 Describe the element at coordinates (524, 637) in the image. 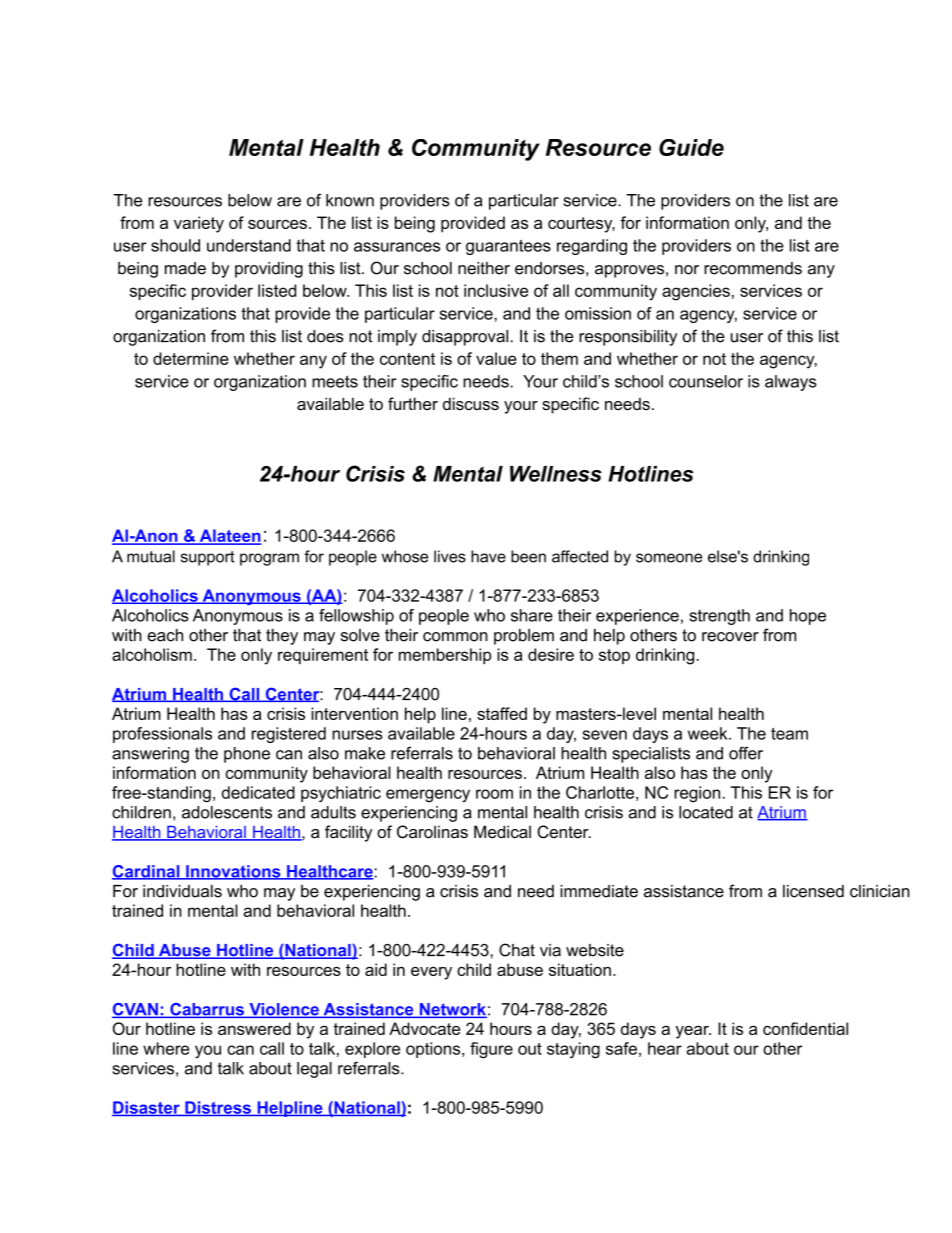

I see `problem` at that location.
